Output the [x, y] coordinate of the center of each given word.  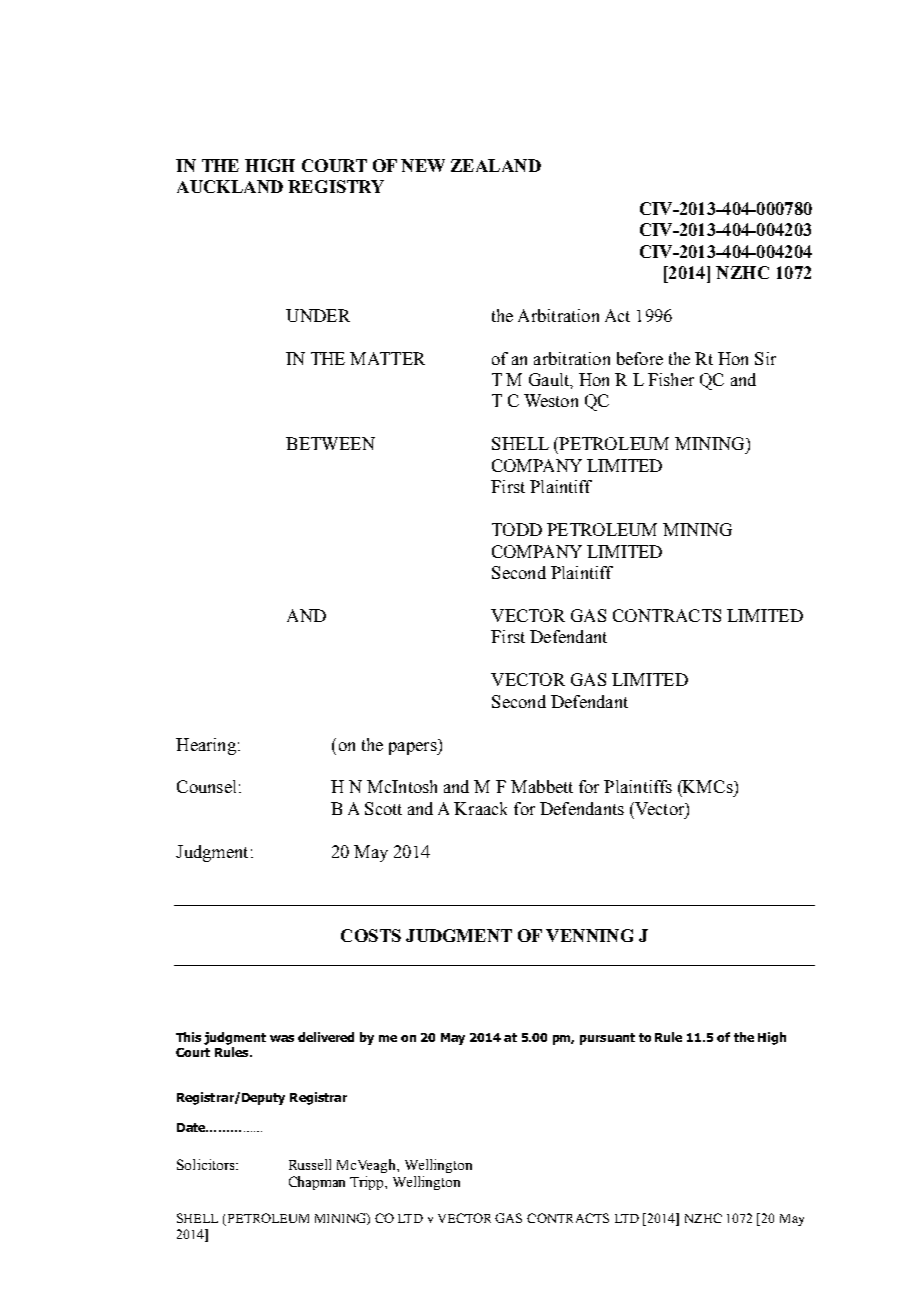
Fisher [671, 379]
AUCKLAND [230, 186]
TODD [517, 529]
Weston [551, 400]
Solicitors [207, 1164]
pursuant [607, 1039]
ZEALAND [496, 165]
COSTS [371, 935]
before [640, 358]
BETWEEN [330, 443]
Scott [383, 808]
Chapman [317, 1183]
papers [414, 748]
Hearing [206, 746]
